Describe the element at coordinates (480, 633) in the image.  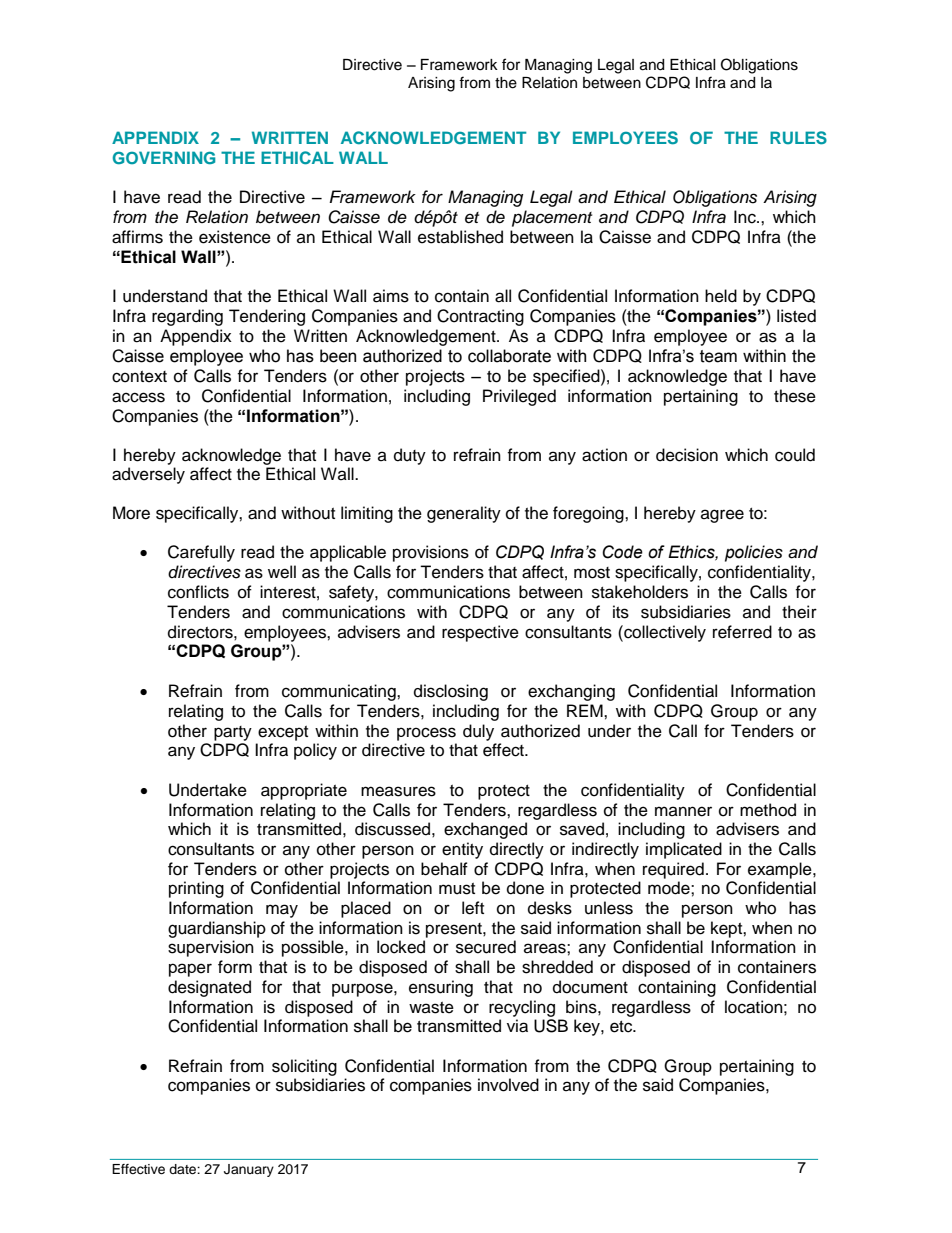
I see `respective` at that location.
